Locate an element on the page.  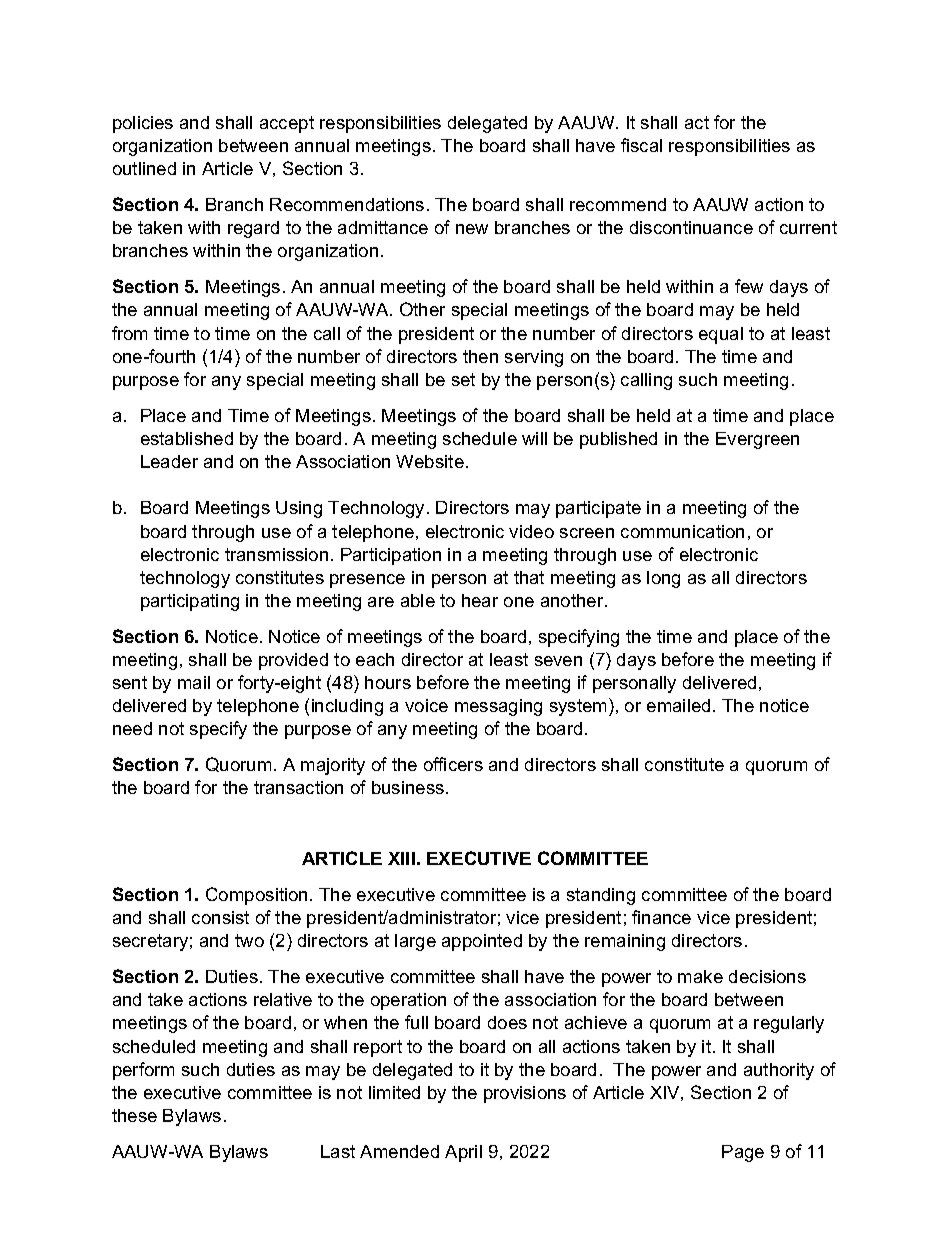
appointed is located at coordinates (482, 942).
